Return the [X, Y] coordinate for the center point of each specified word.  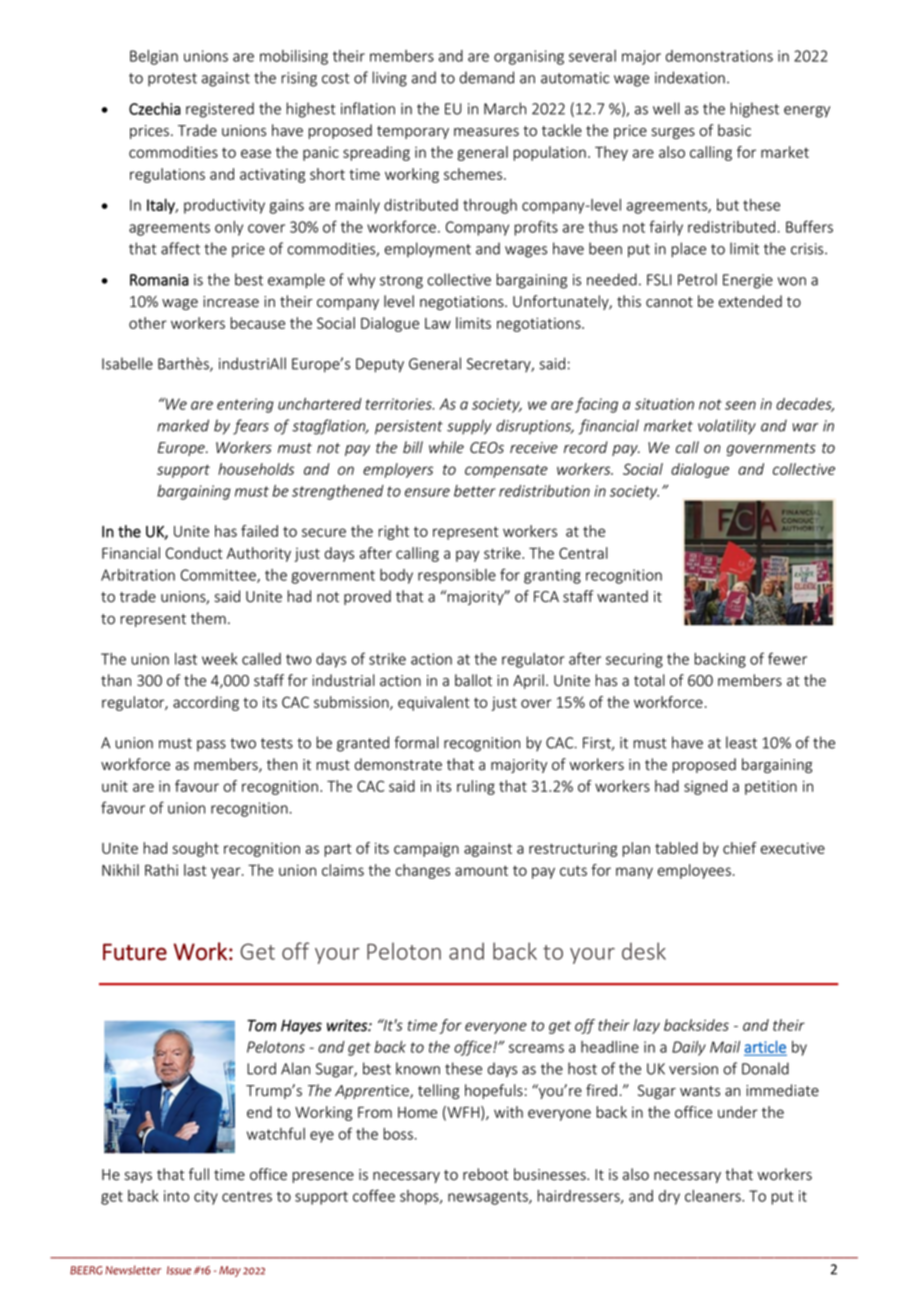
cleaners [714, 1196]
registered [220, 110]
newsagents [489, 1198]
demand [487, 77]
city [206, 1197]
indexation [690, 77]
